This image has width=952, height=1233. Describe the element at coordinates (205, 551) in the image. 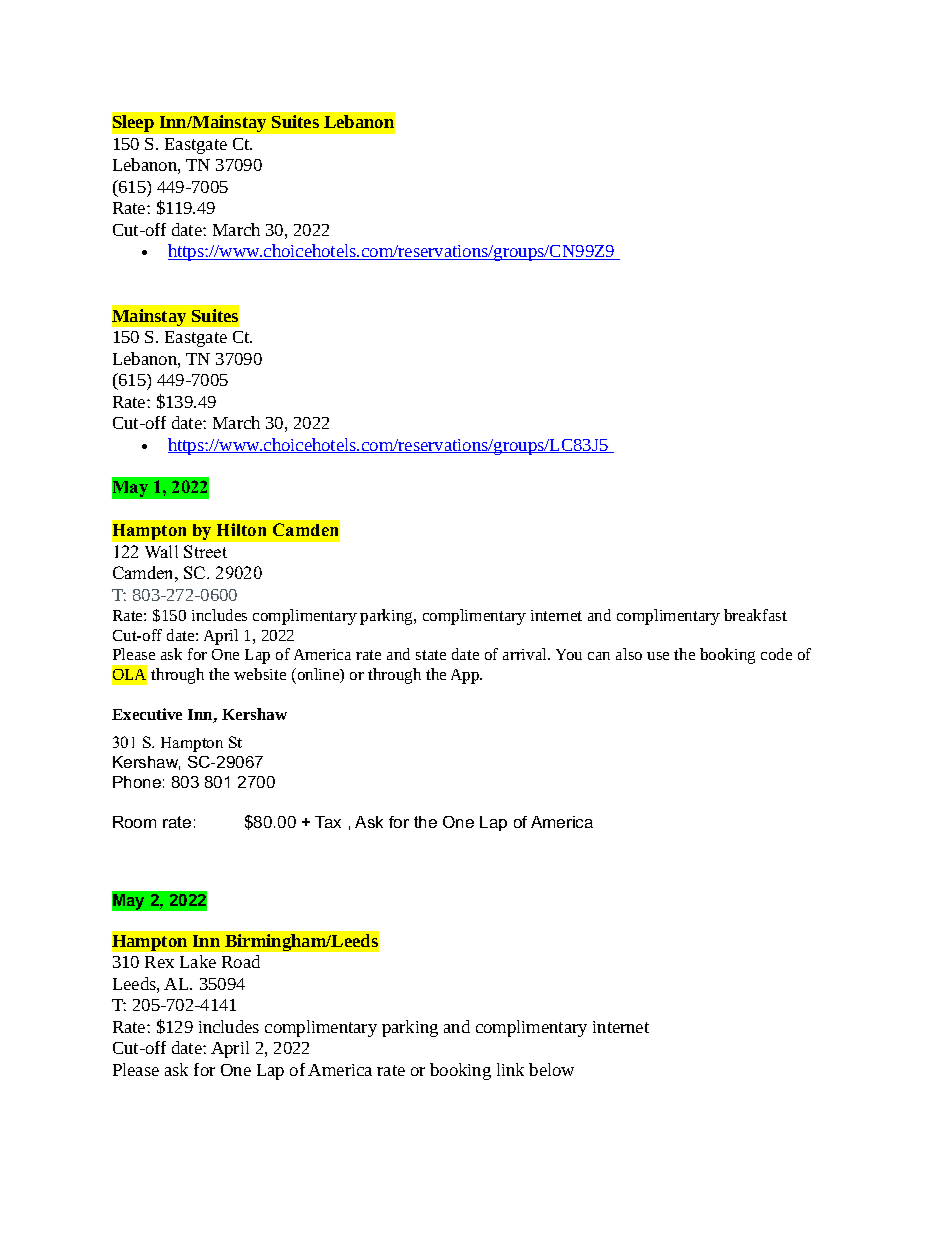

I see `Street` at that location.
